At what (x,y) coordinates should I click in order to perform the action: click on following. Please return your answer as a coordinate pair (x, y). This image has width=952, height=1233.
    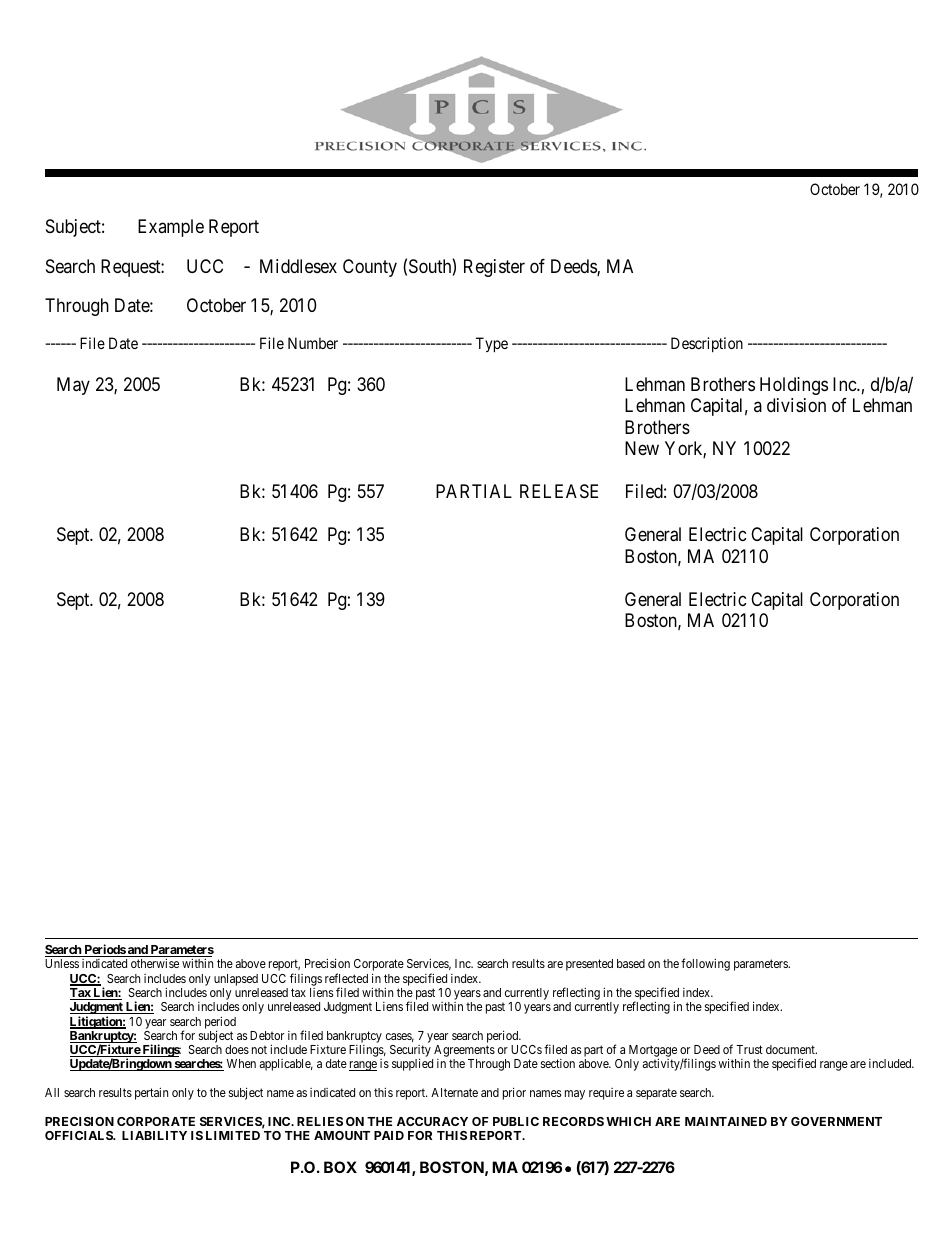
    Looking at the image, I should click on (705, 964).
